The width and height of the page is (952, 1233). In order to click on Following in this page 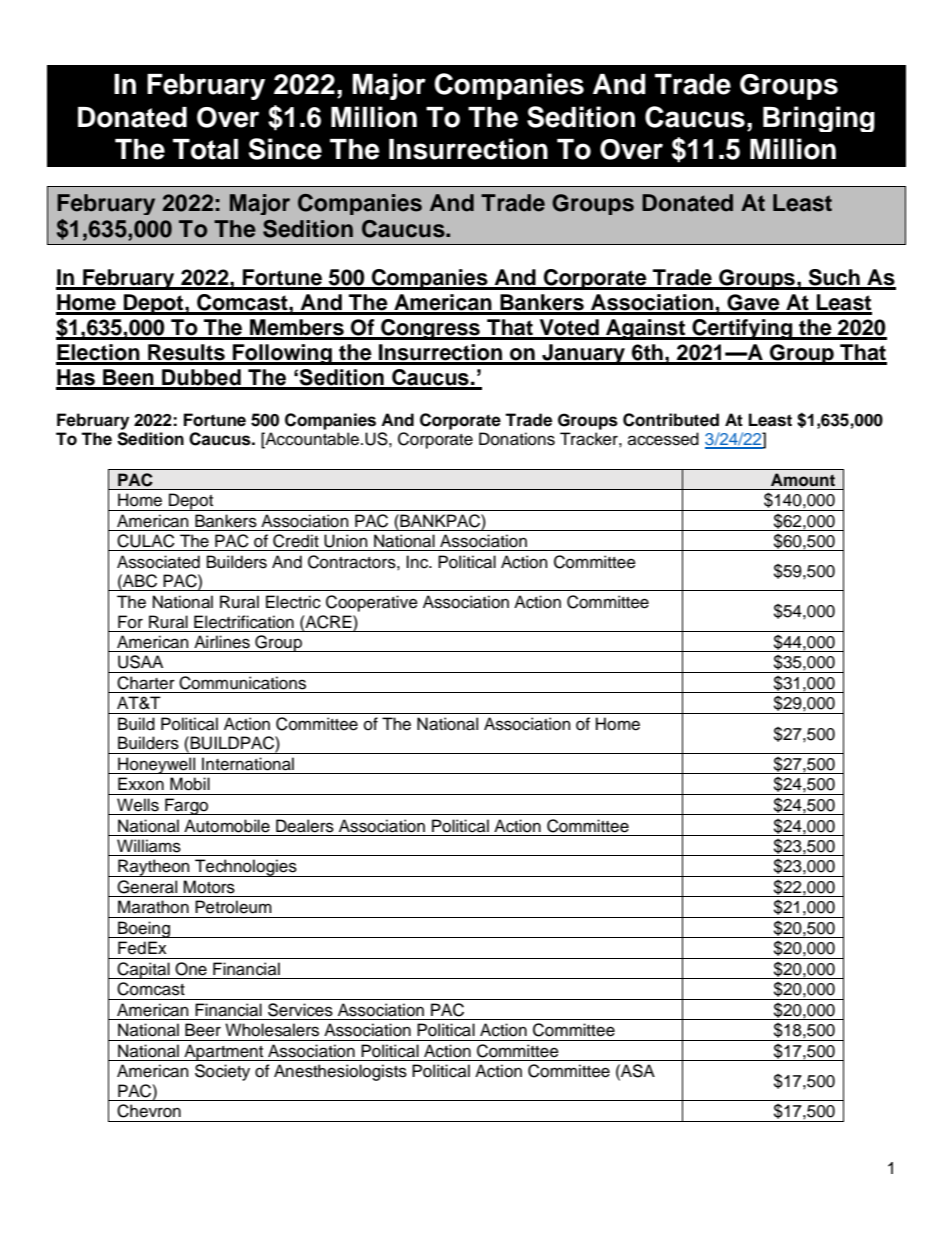, I will do `click(282, 354)`.
